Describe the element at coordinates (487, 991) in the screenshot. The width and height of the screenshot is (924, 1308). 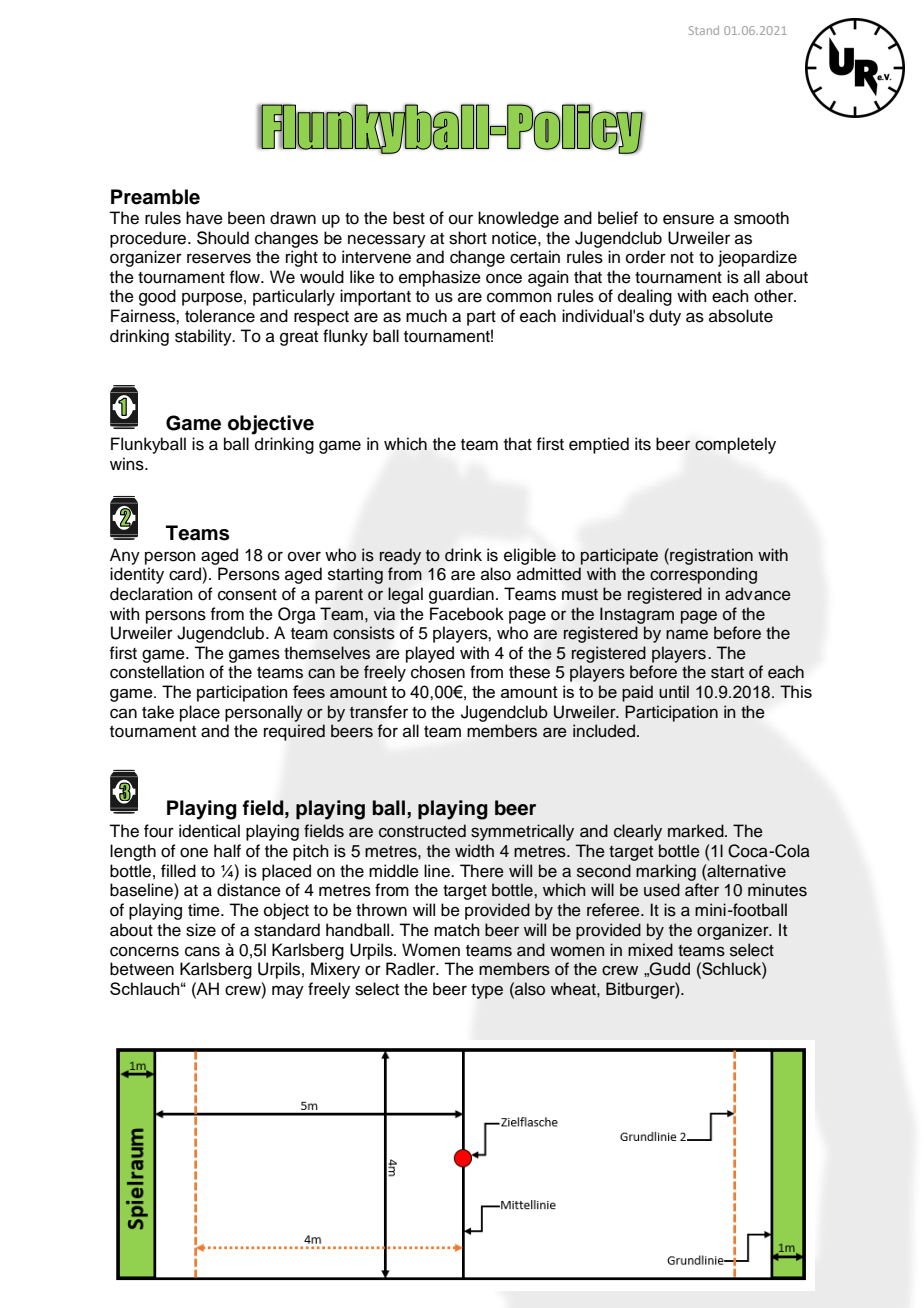
I see `type` at that location.
